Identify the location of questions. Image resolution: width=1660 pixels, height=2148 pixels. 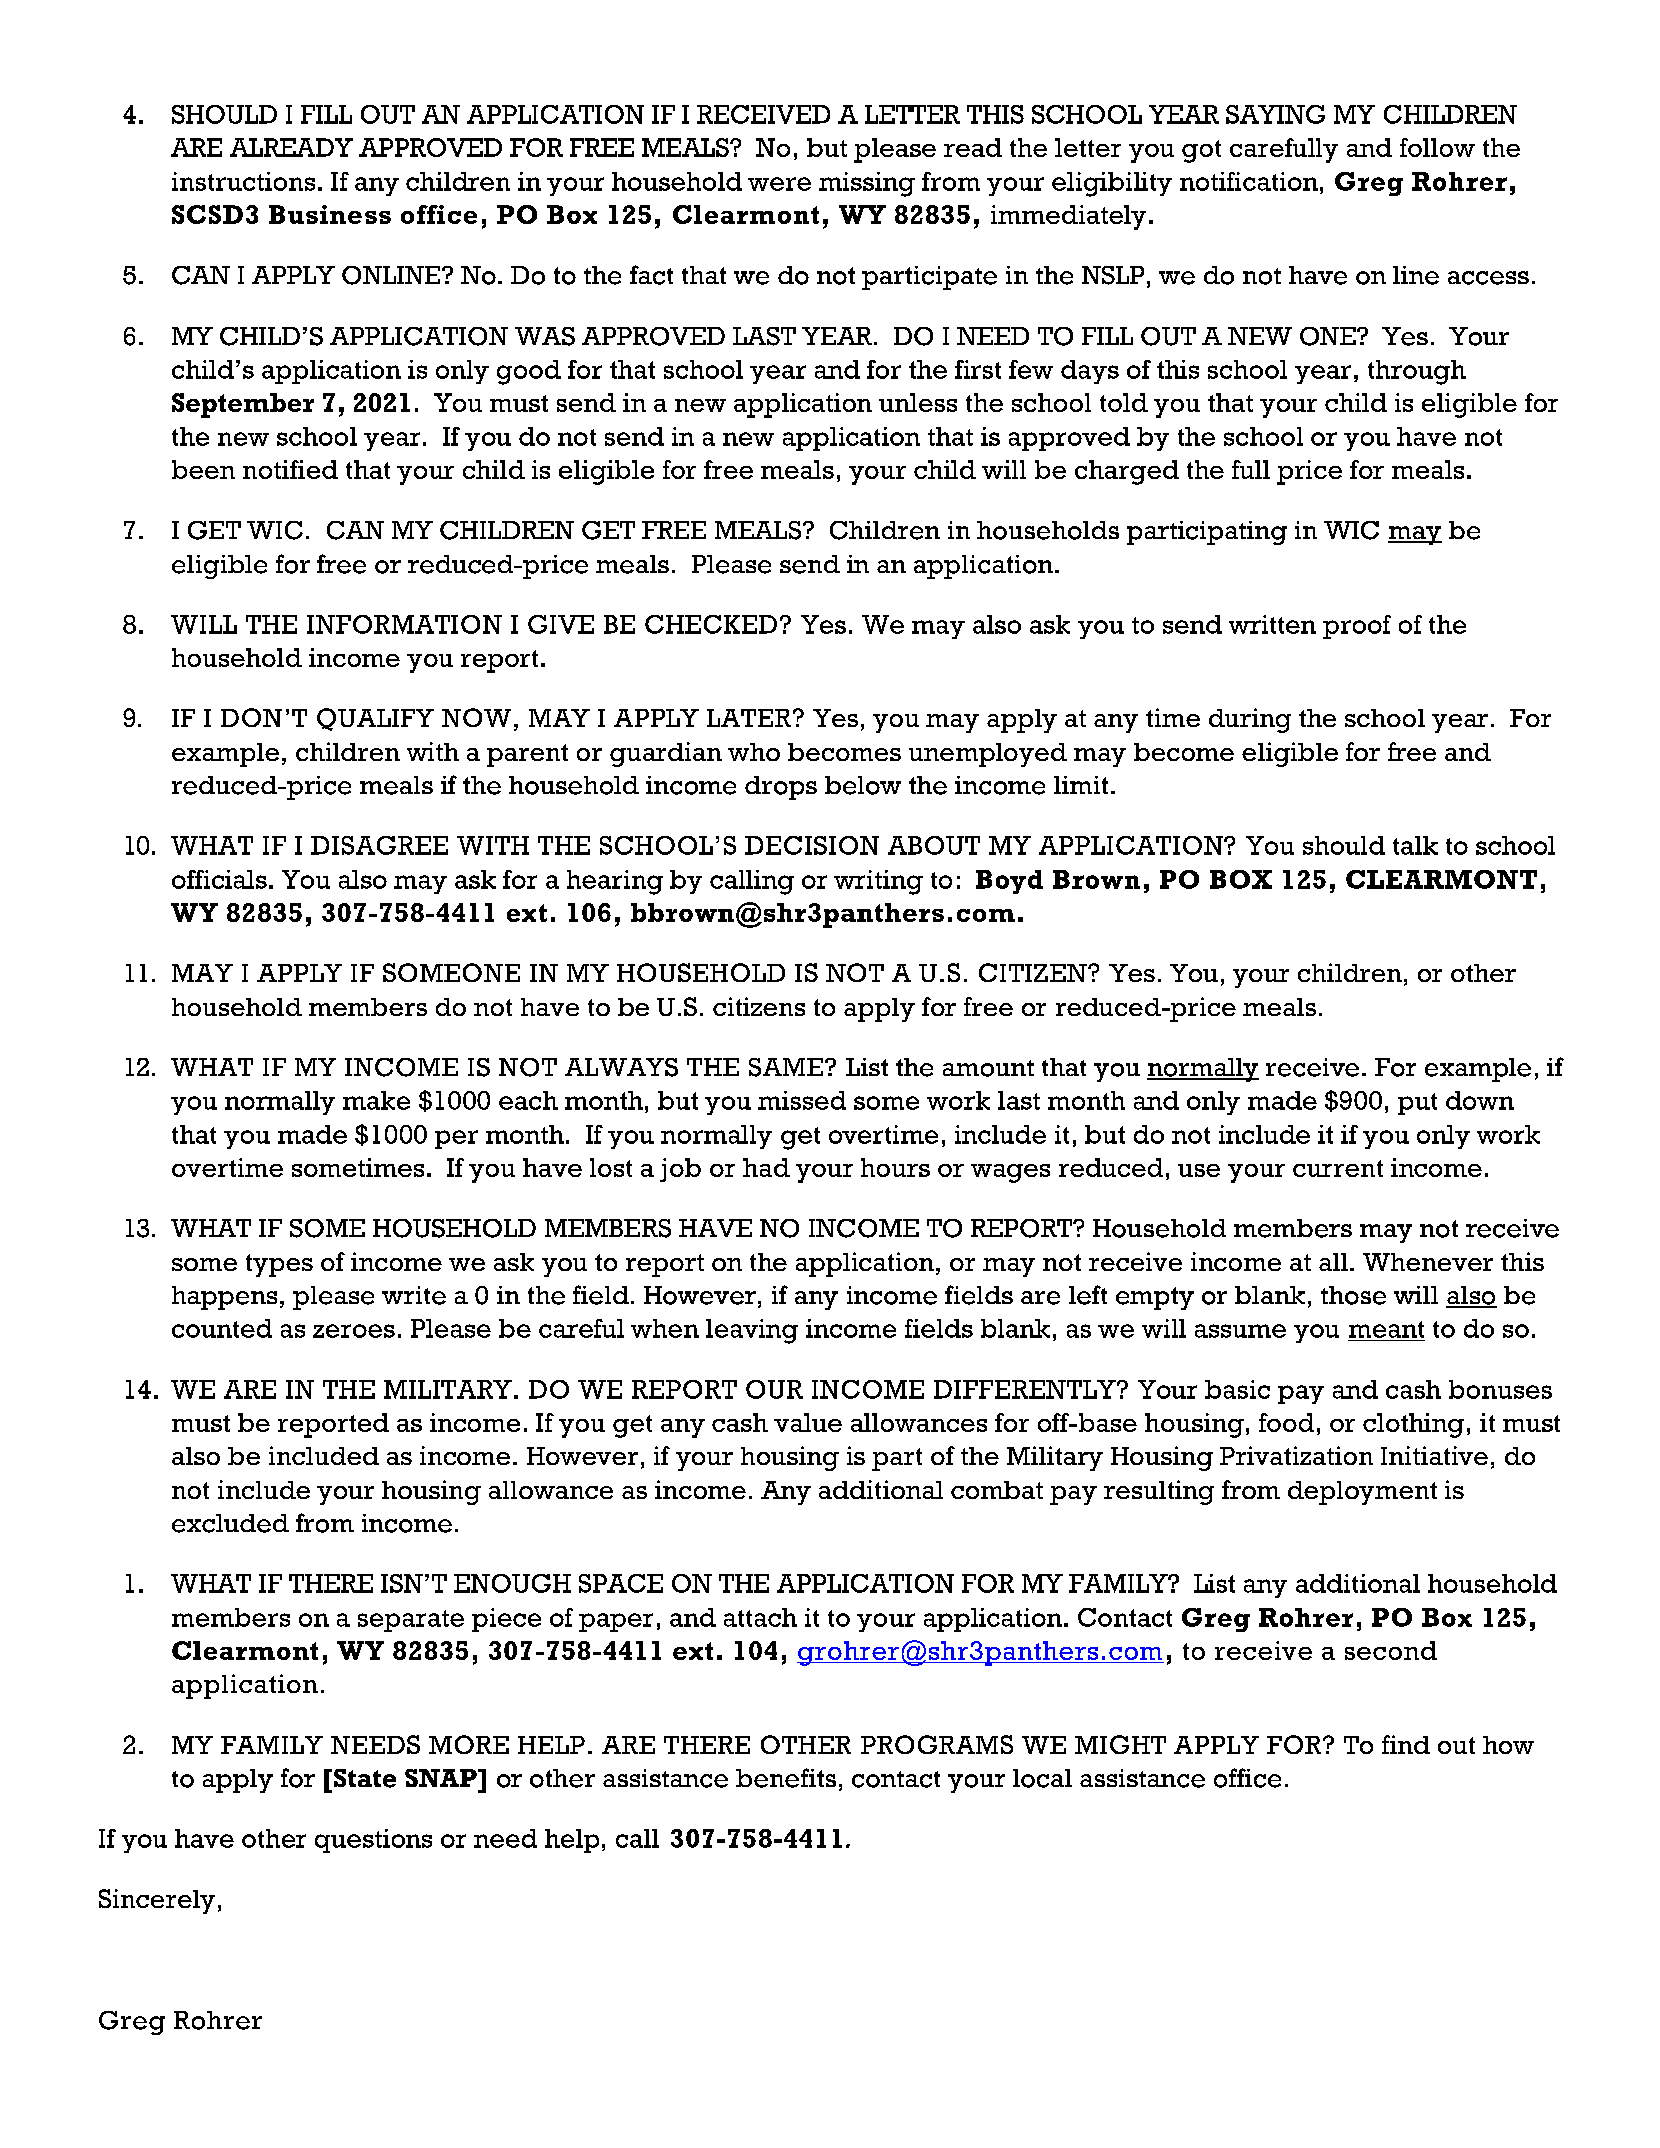
(373, 1841).
